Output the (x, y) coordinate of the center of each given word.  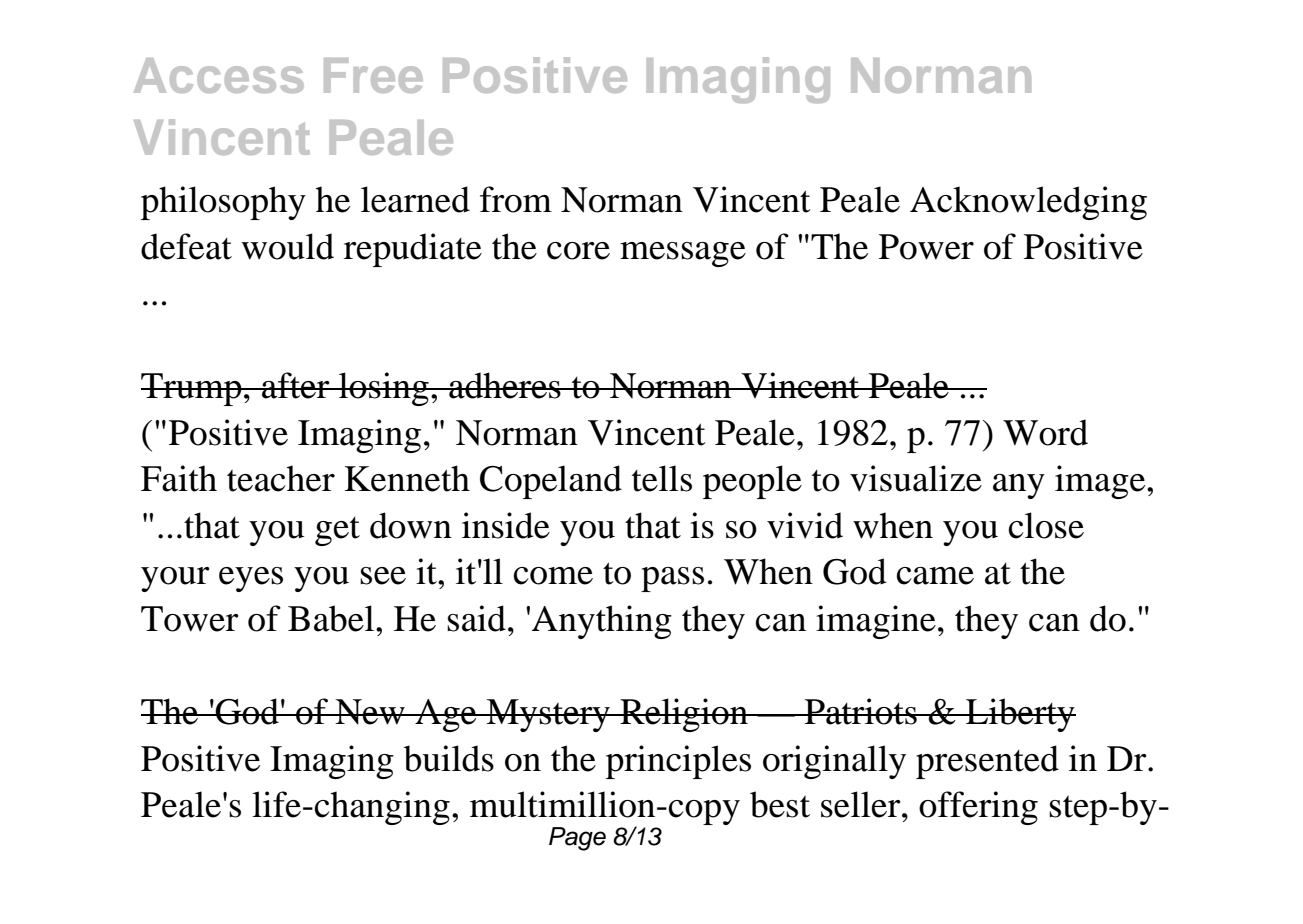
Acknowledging (1028, 203)
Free (373, 75)
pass (672, 579)
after (296, 385)
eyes (251, 579)
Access (219, 75)
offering (978, 808)
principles (678, 762)
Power (926, 247)
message (683, 254)
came (935, 576)
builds (448, 758)
